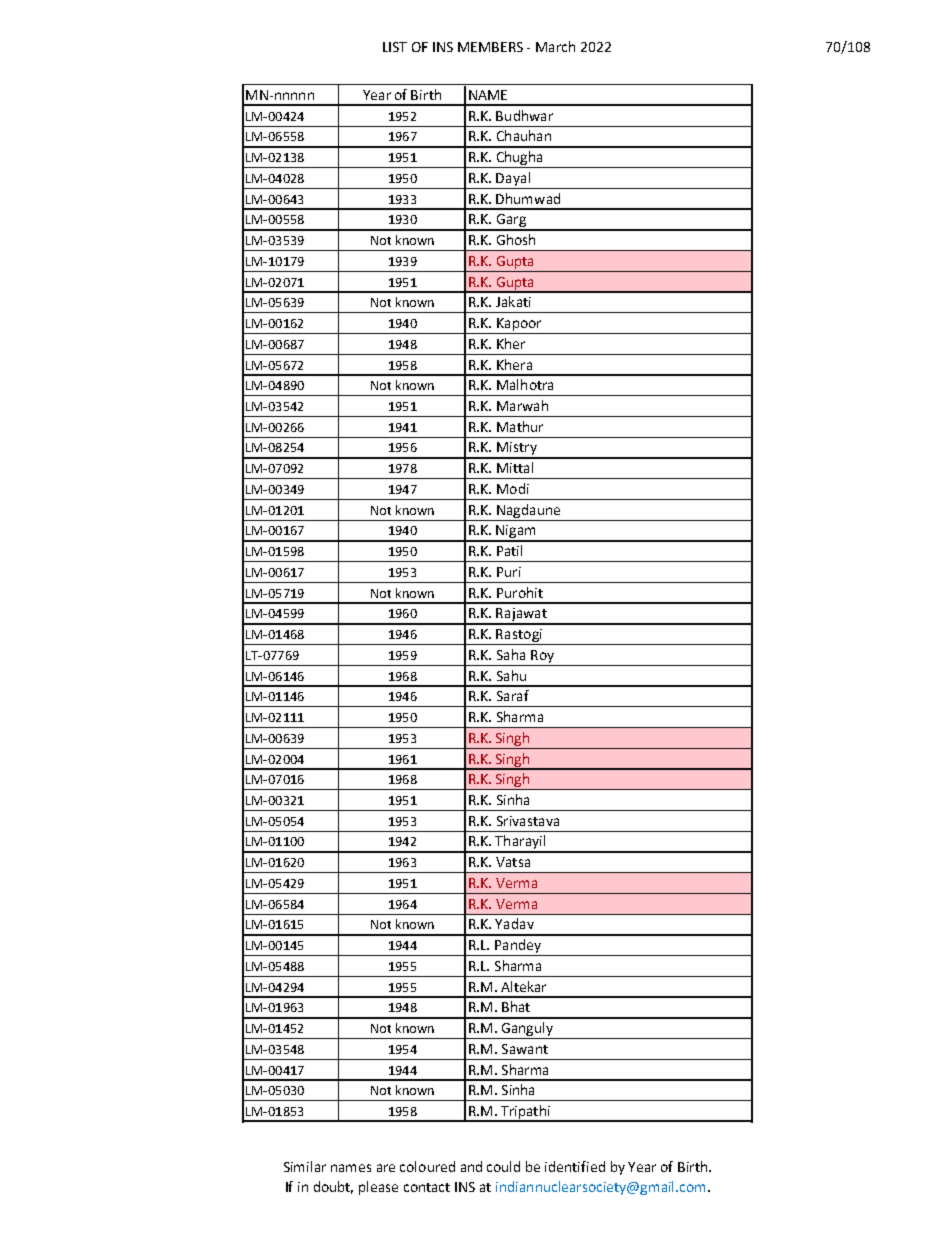  Describe the element at coordinates (395, 47) in the screenshot. I see `LIST` at that location.
